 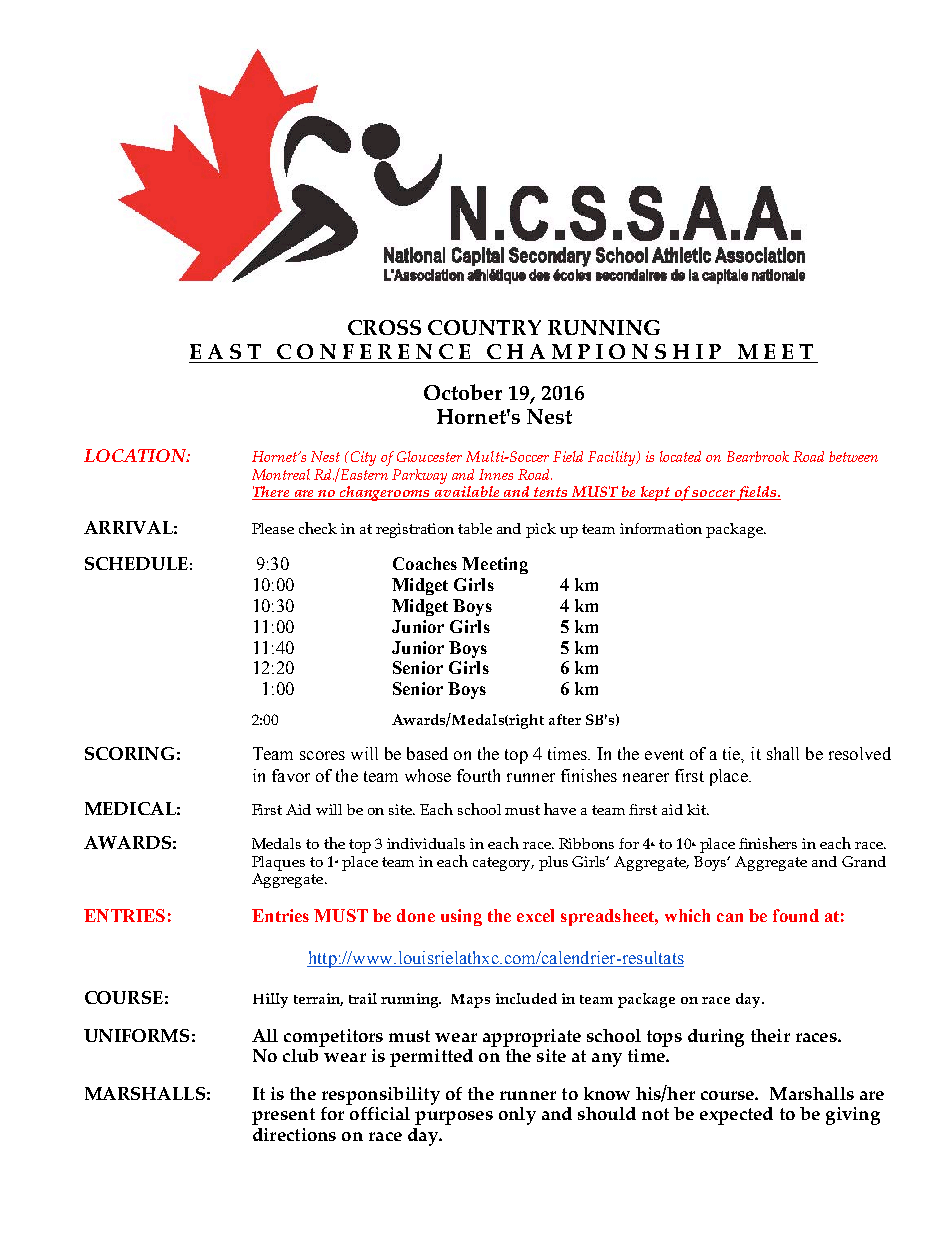 What do you see at coordinates (860, 753) in the screenshot?
I see `resolved` at bounding box center [860, 753].
